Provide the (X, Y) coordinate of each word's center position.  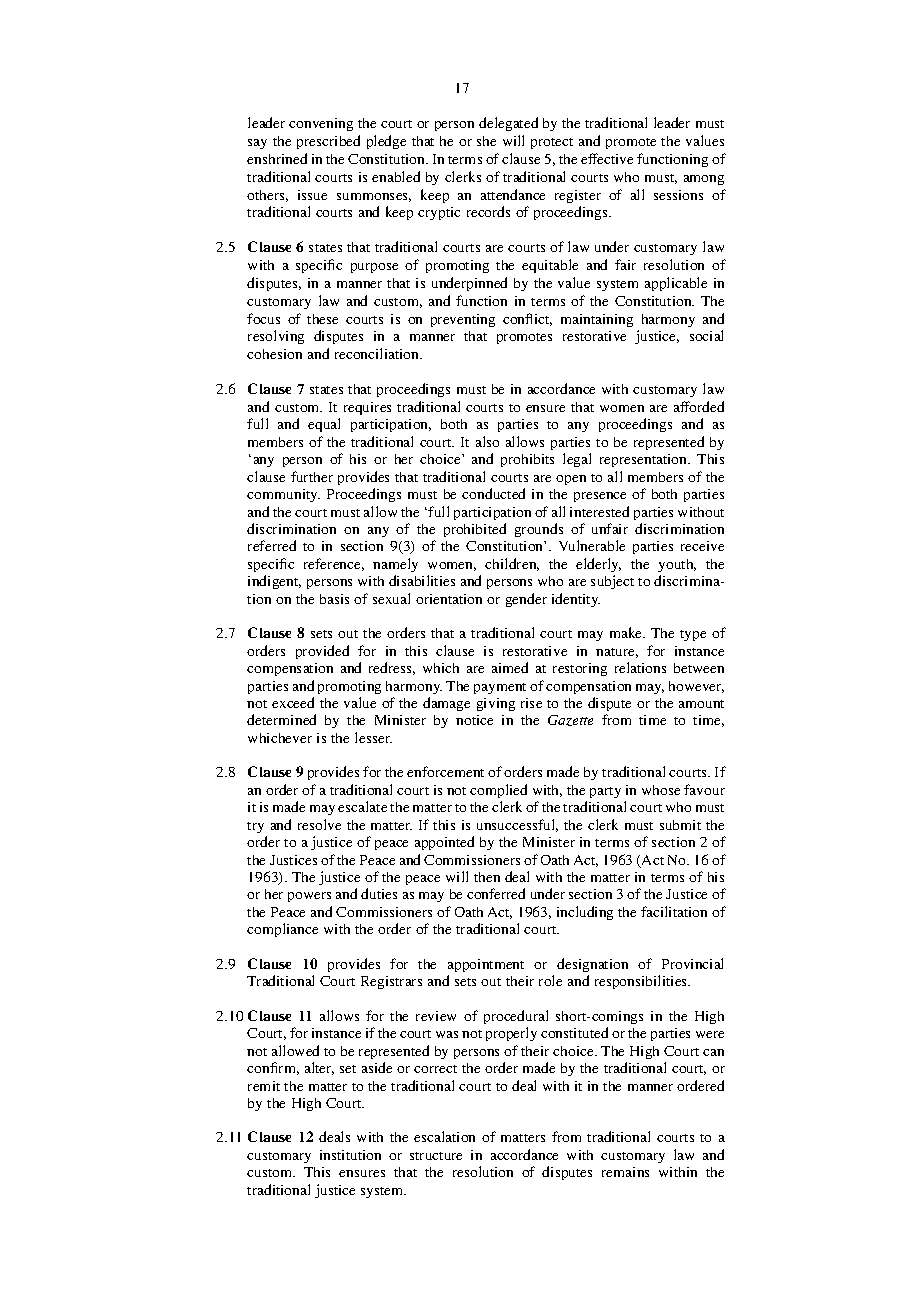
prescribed (328, 142)
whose (661, 790)
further (312, 476)
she (486, 141)
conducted (493, 493)
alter (319, 1068)
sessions (678, 195)
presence (600, 497)
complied (498, 791)
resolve (319, 824)
